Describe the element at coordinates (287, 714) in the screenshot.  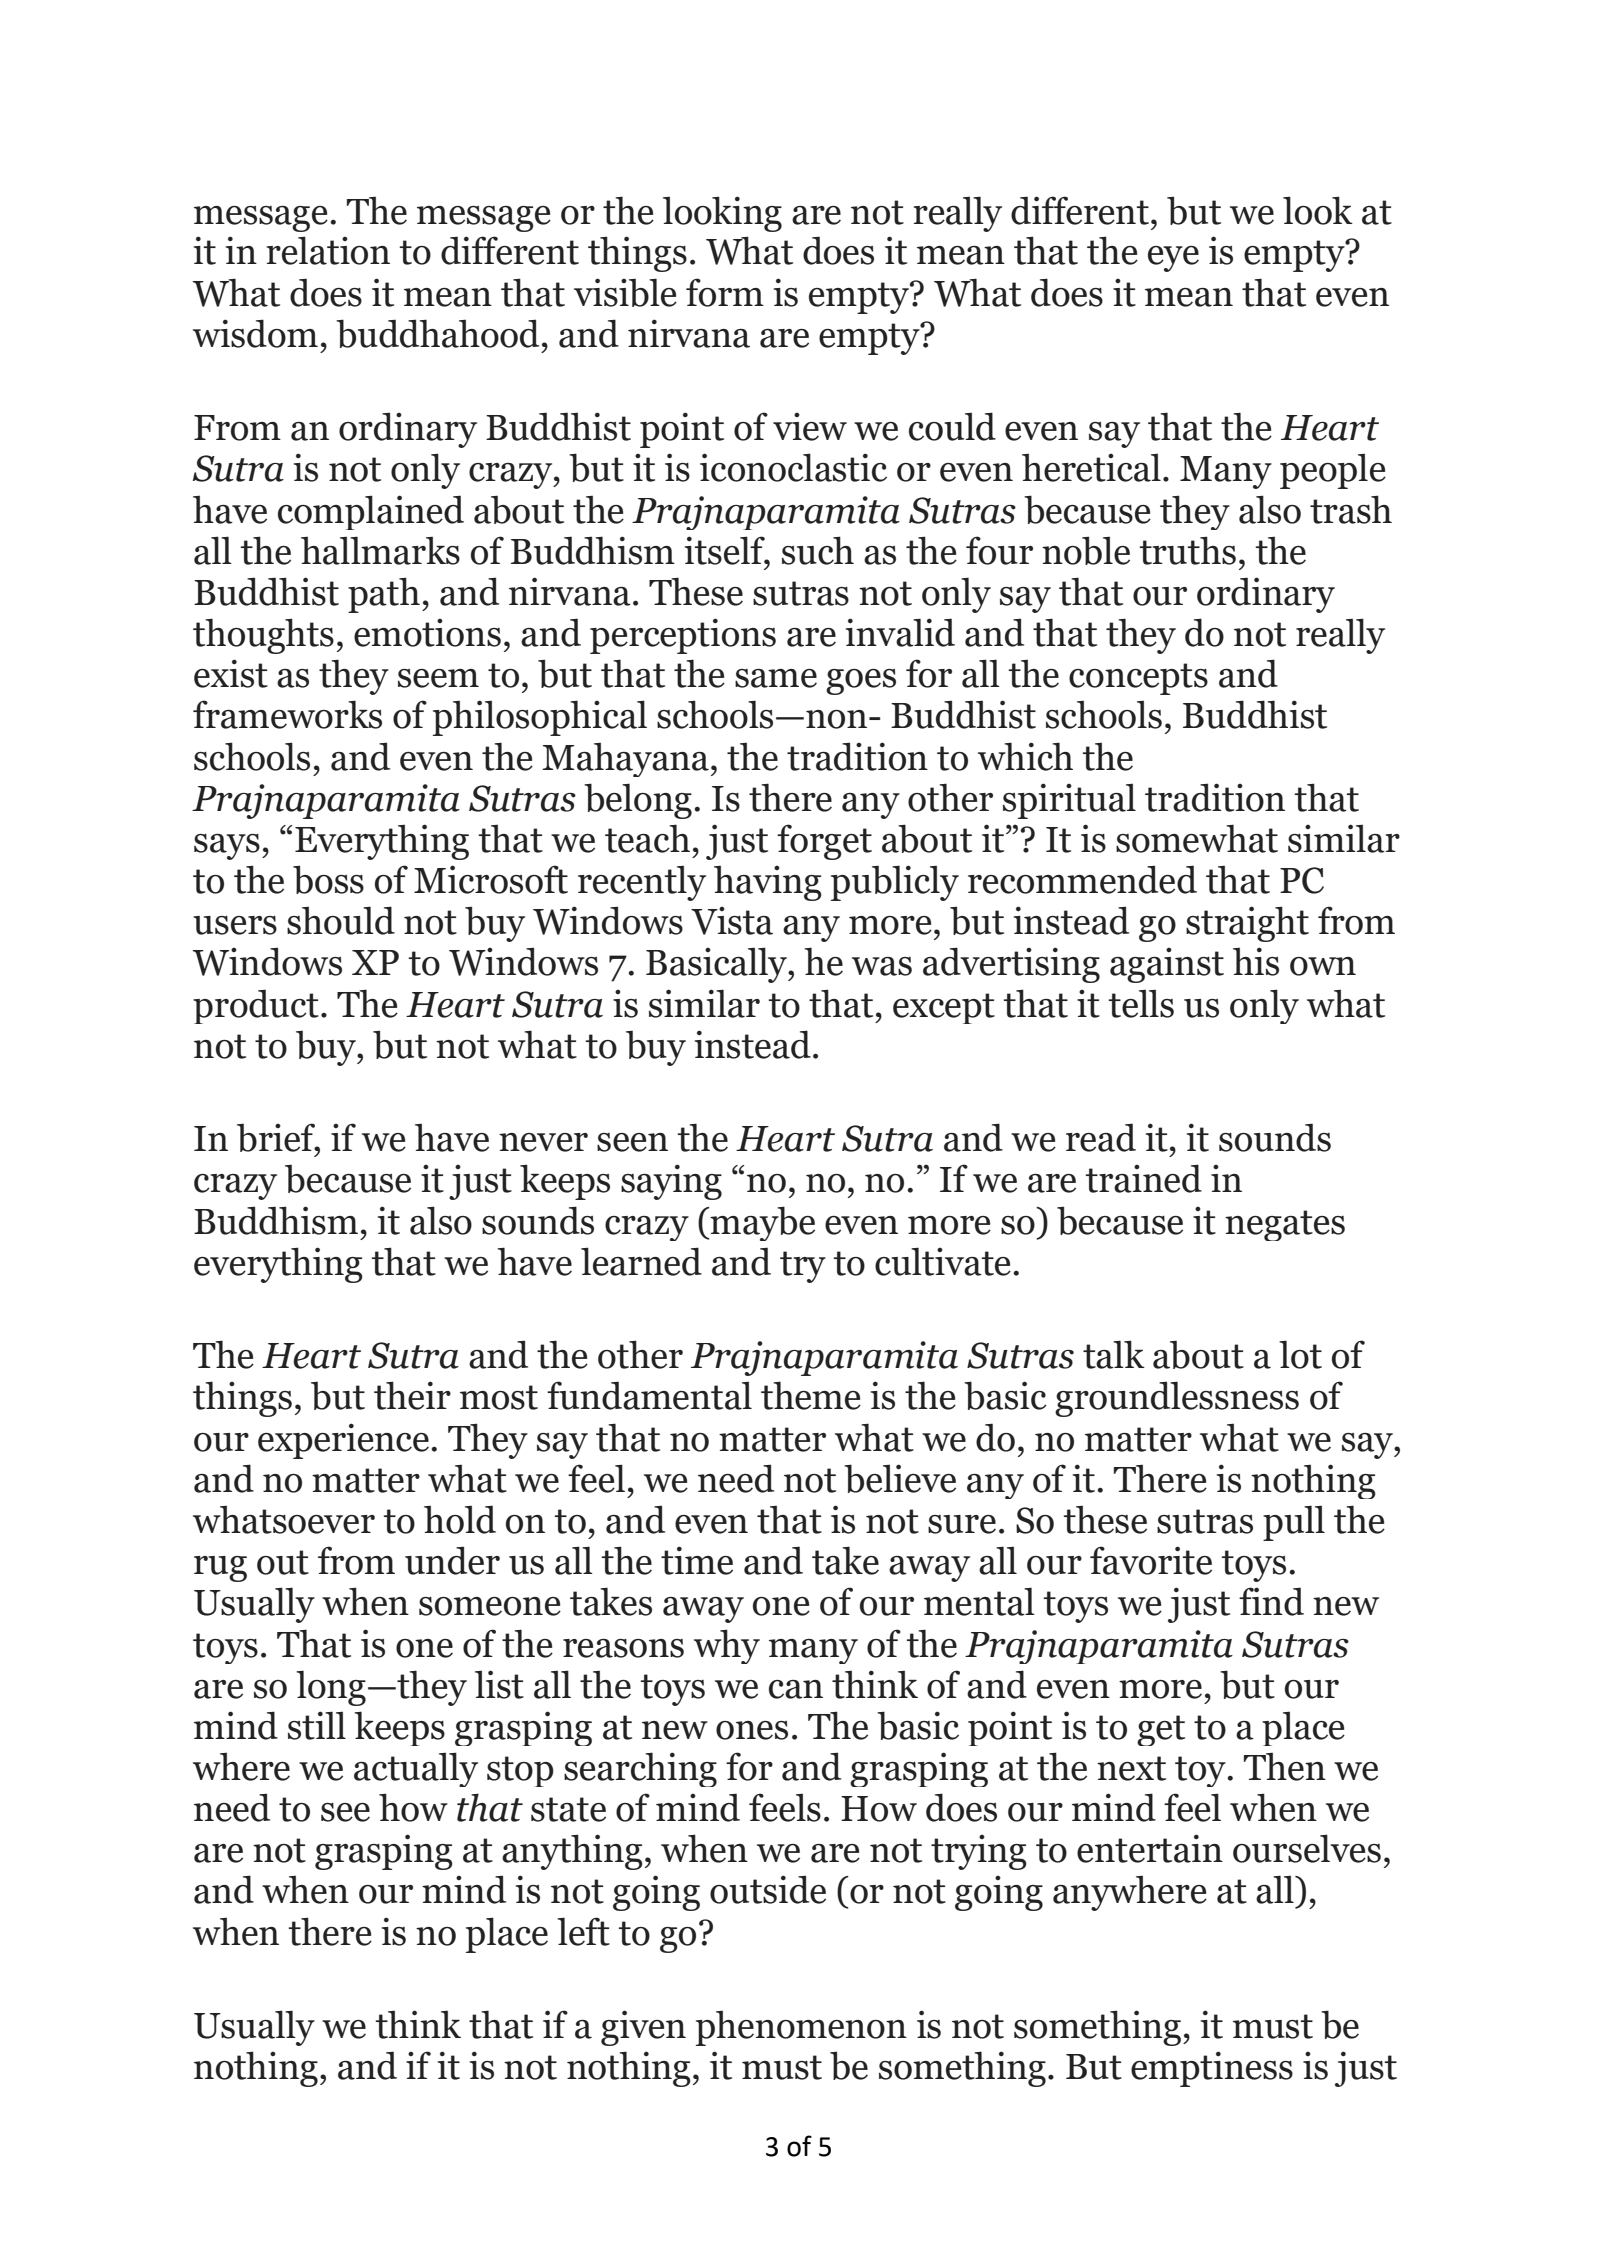
I see `frameworks` at that location.
